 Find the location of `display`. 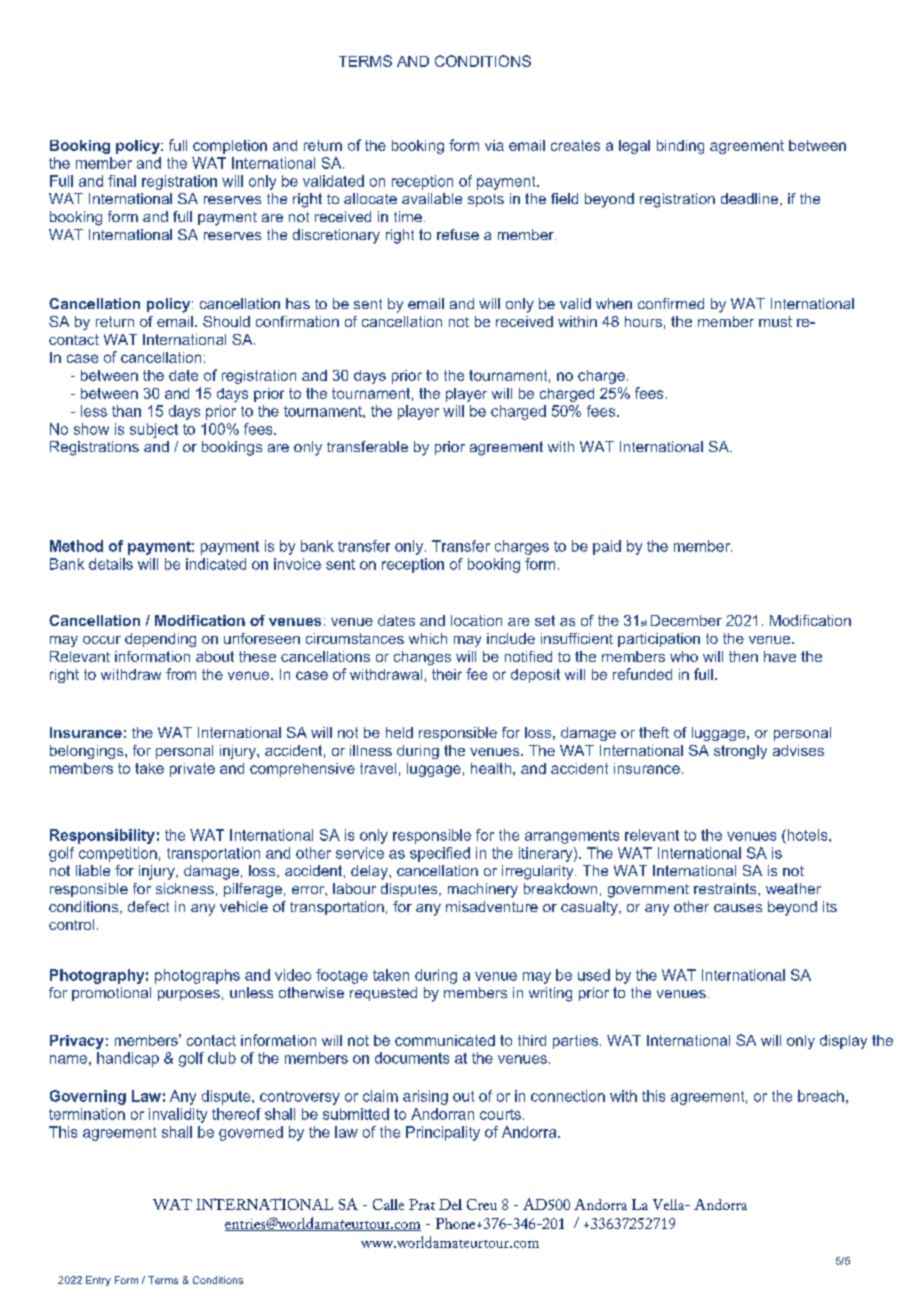

display is located at coordinates (843, 1042).
